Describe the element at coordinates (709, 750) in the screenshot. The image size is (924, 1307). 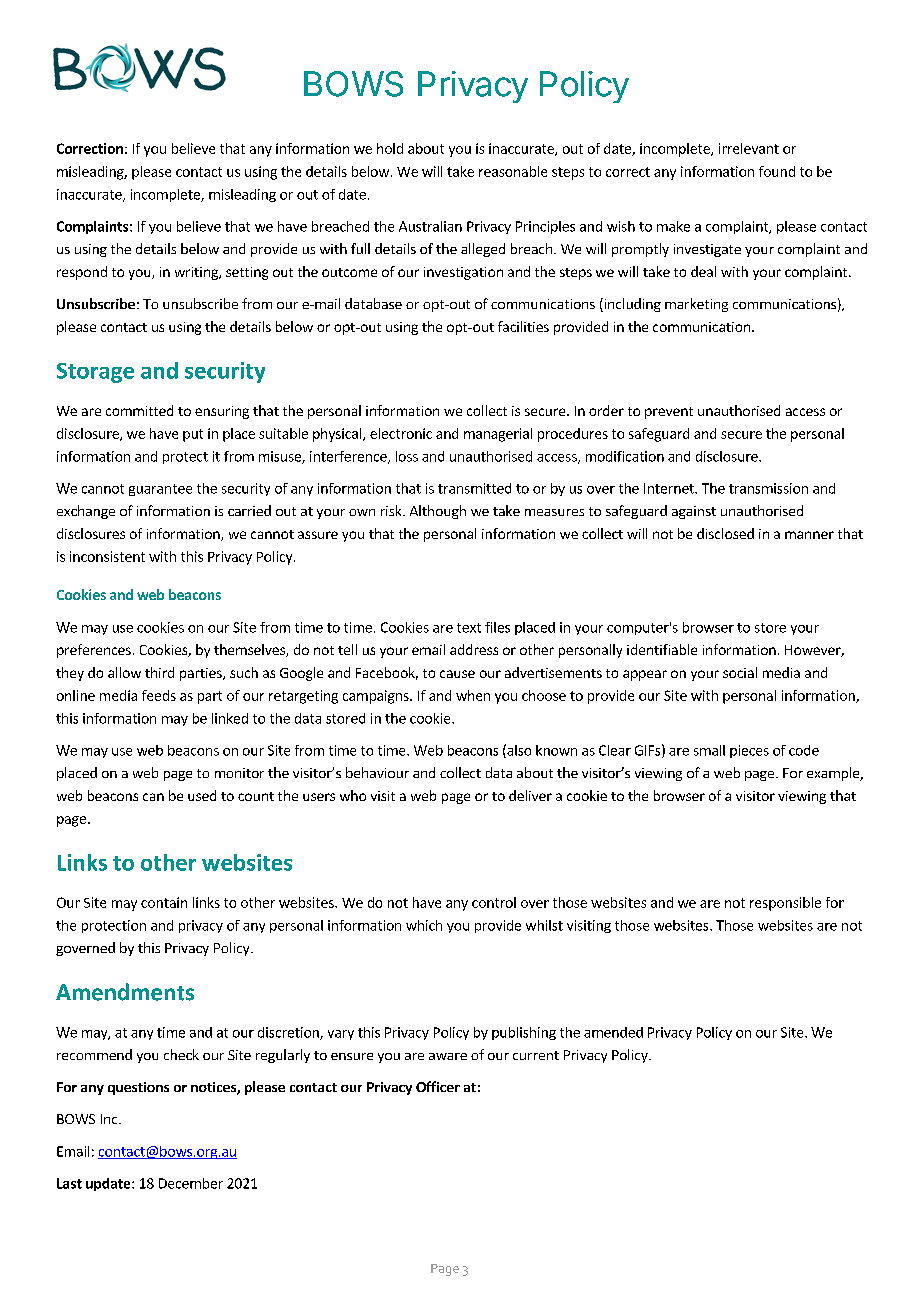
I see `small` at that location.
